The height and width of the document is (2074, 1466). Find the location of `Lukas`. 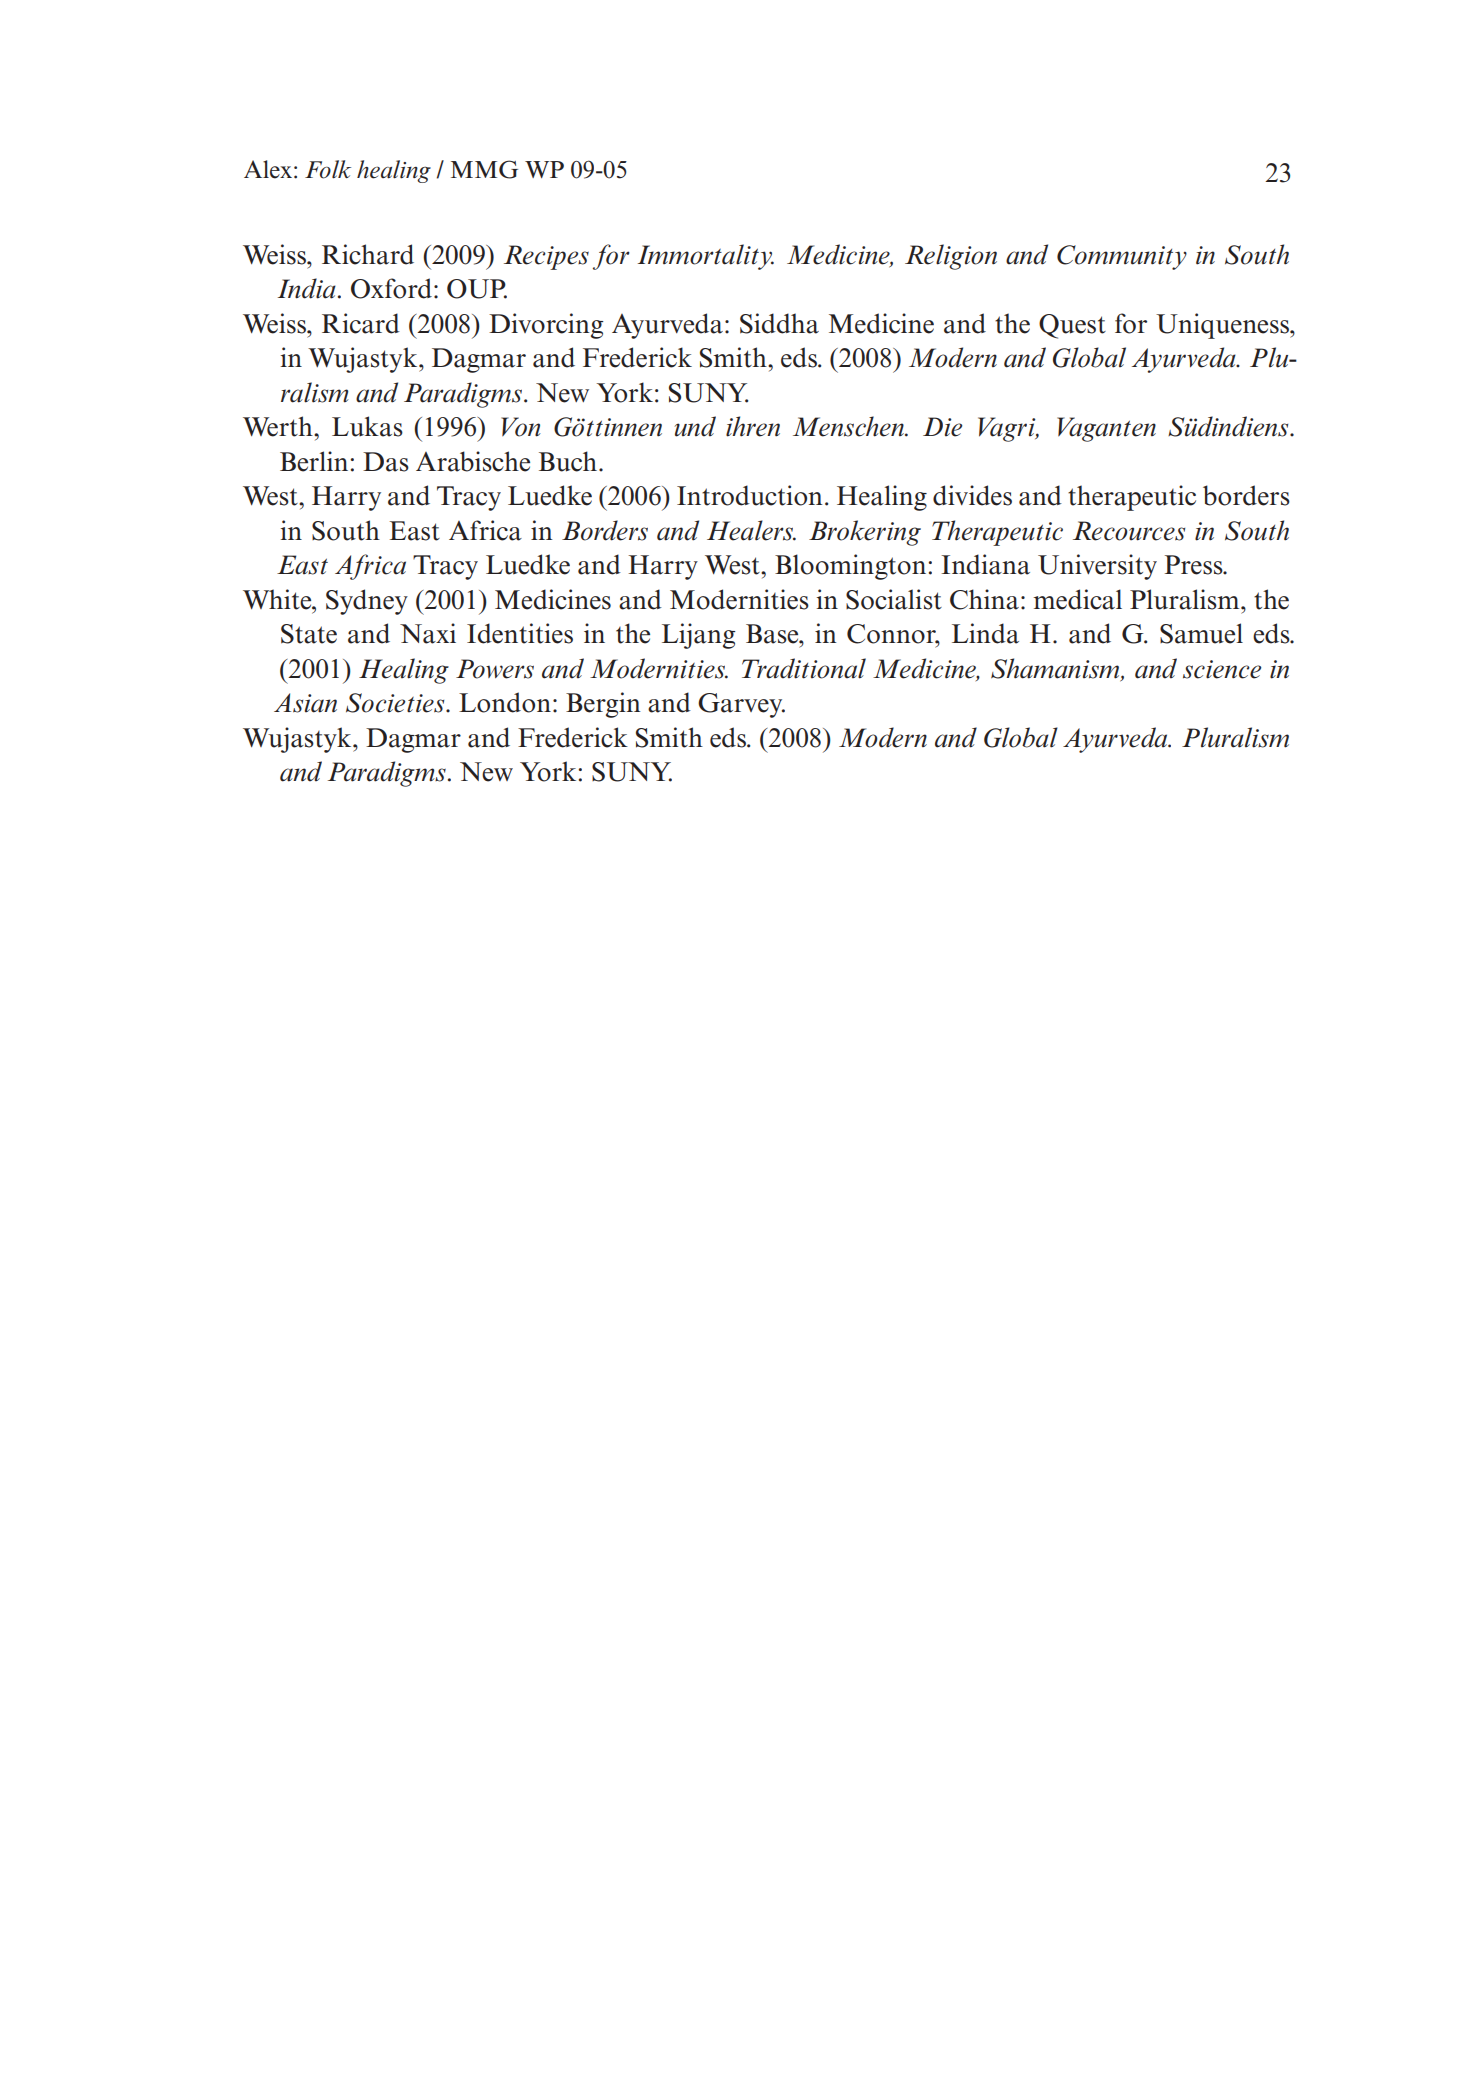

Lukas is located at coordinates (367, 426).
